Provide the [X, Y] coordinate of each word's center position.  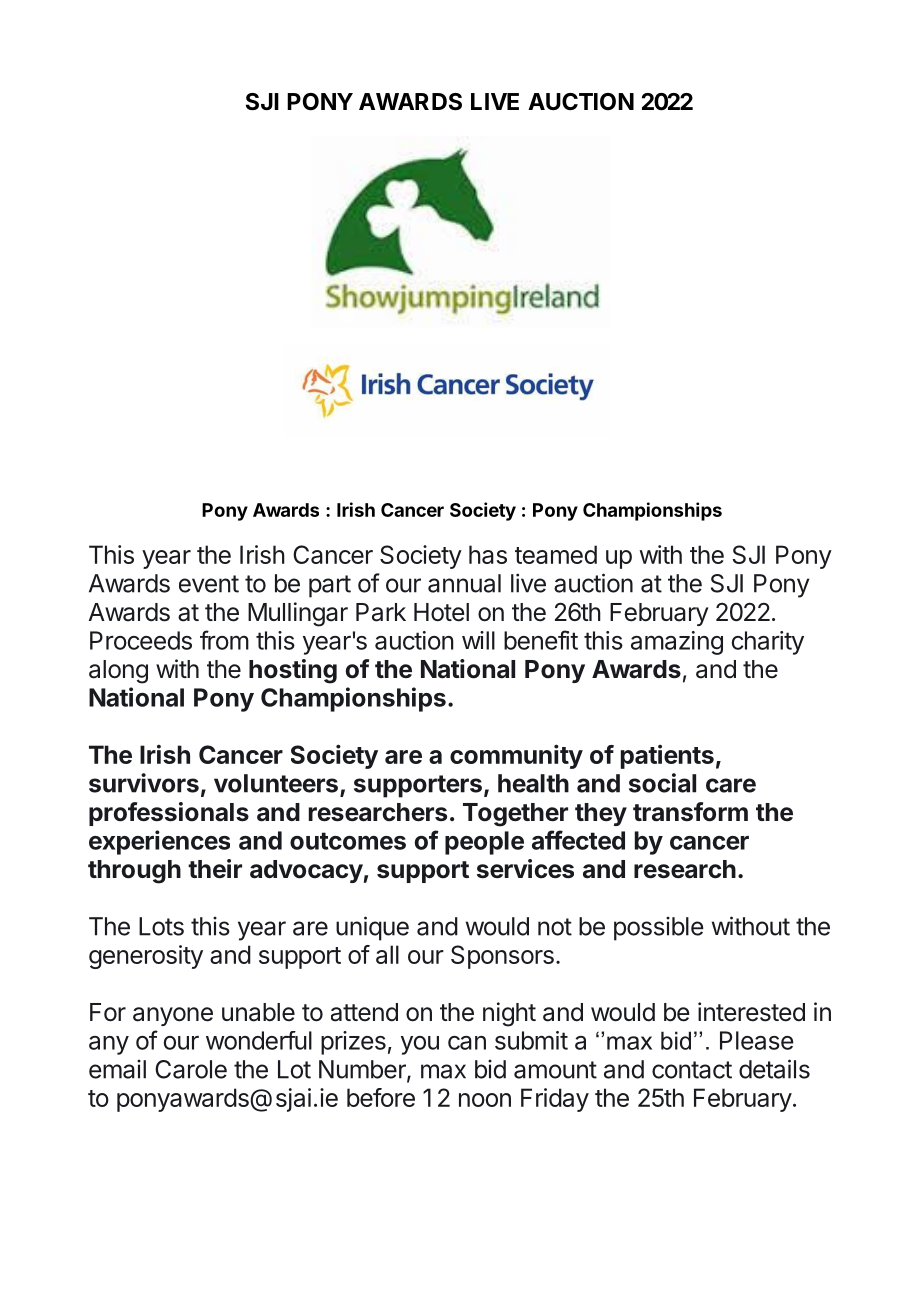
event [209, 584]
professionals [169, 814]
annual [464, 583]
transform [690, 812]
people [484, 843]
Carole [191, 1069]
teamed [556, 554]
